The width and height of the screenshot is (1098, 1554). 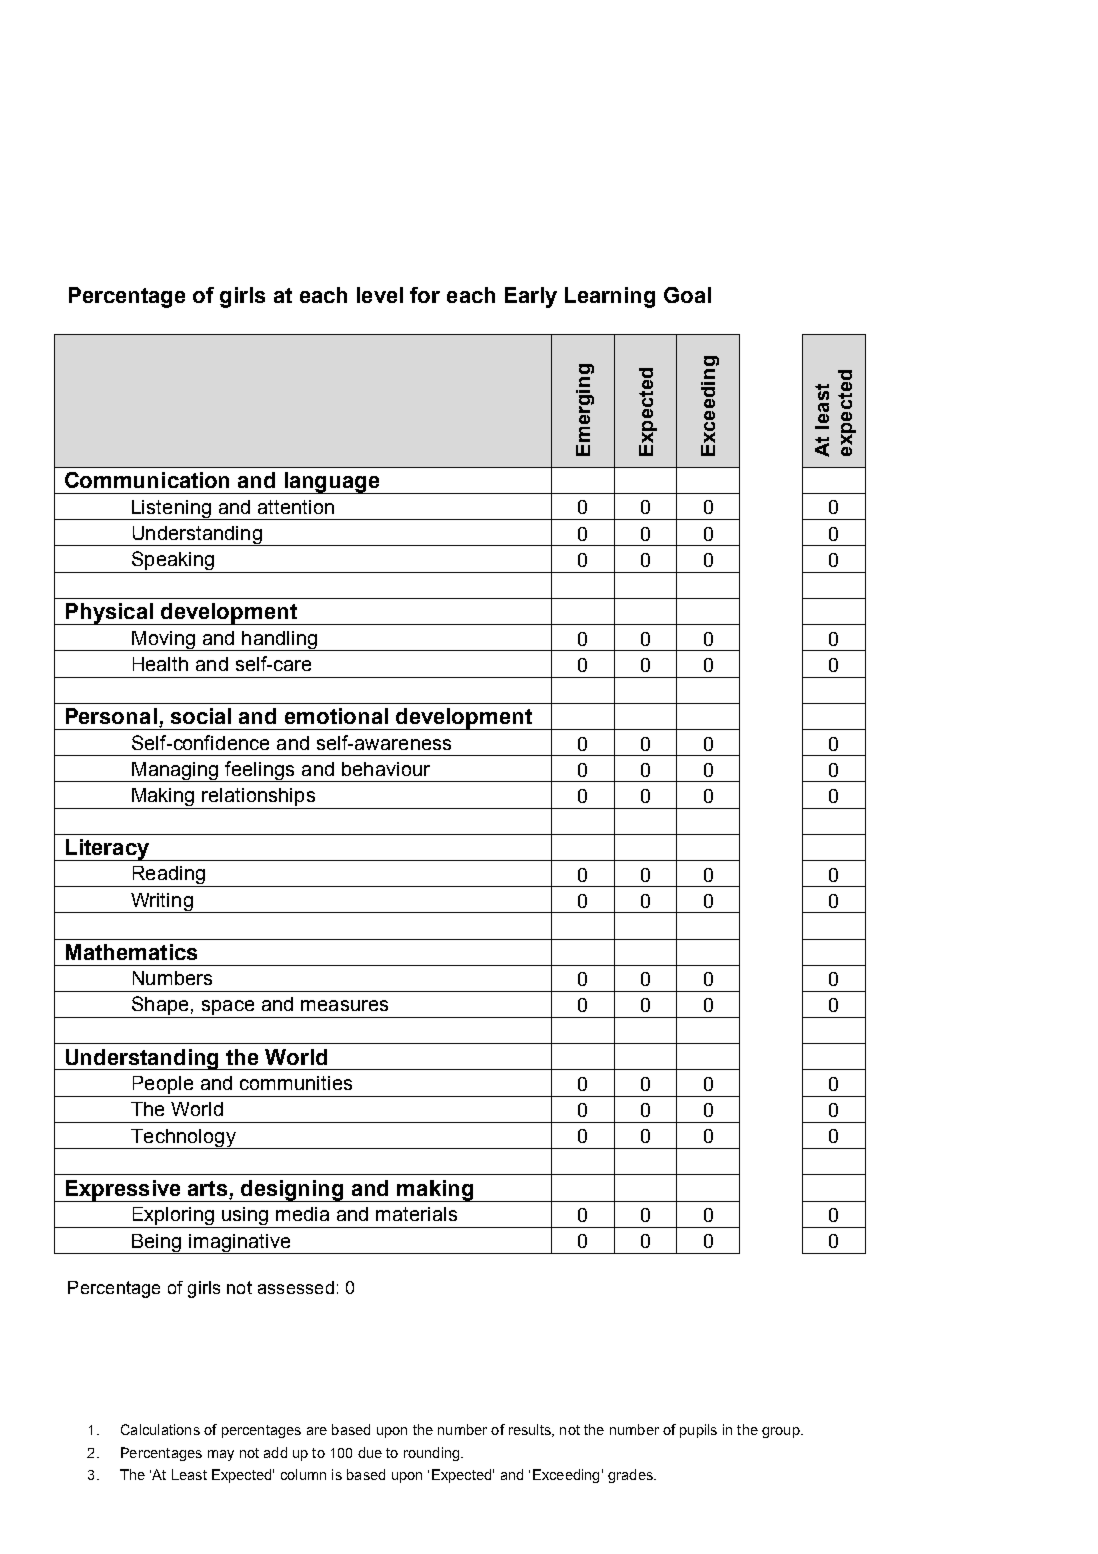 What do you see at coordinates (147, 480) in the screenshot?
I see `Communication` at bounding box center [147, 480].
